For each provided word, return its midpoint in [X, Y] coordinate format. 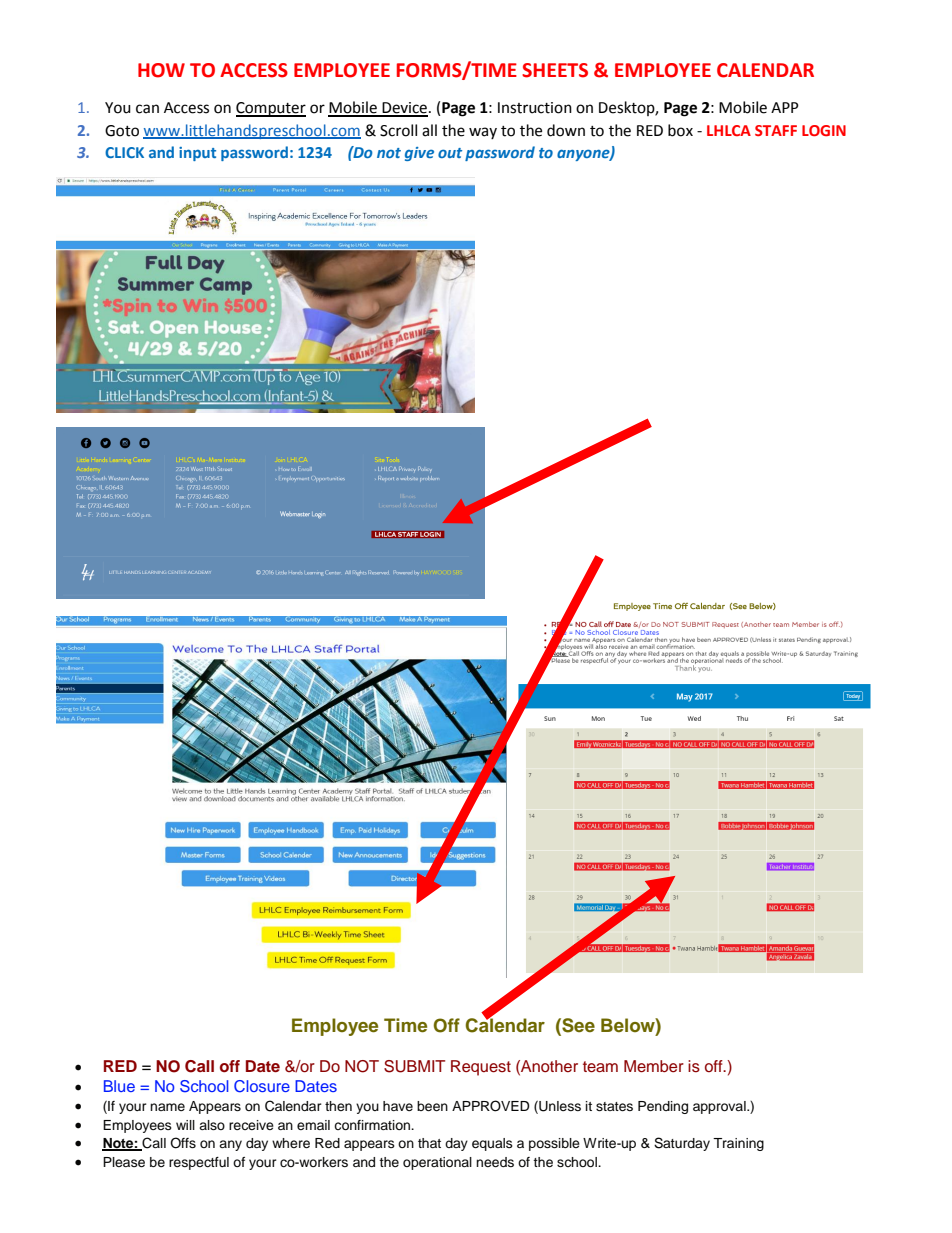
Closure [262, 1086]
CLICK [124, 152]
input [197, 154]
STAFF [776, 130]
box [680, 130]
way [483, 133]
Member [654, 1066]
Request [481, 1068]
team [600, 1067]
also [212, 1125]
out [450, 153]
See [577, 1025]
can [147, 109]
